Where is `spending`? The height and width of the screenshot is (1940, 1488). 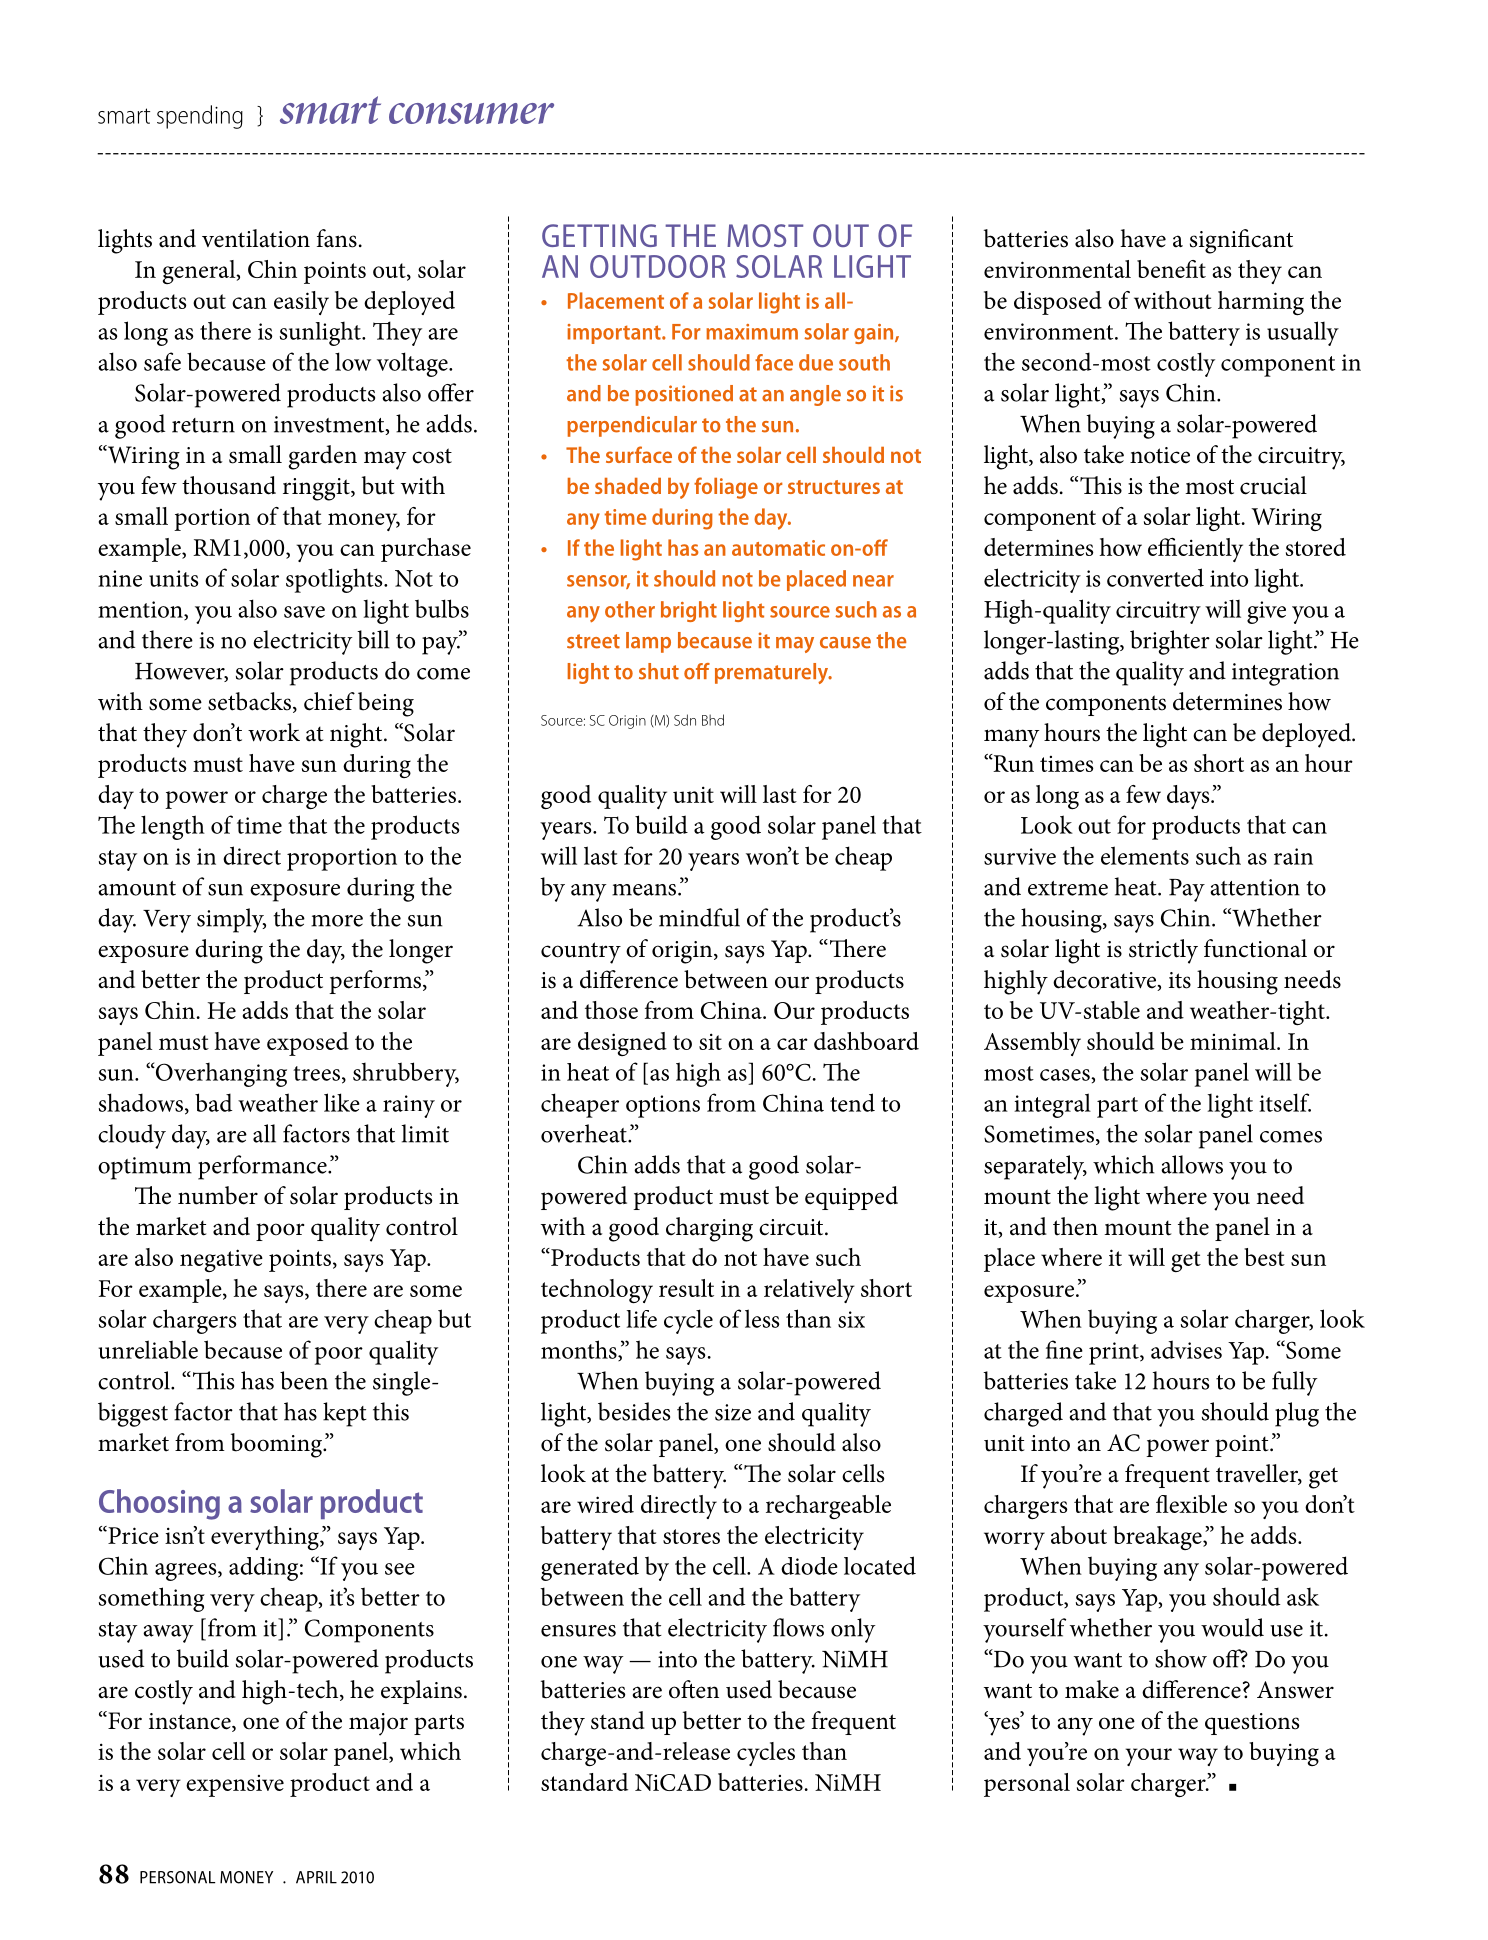 spending is located at coordinates (200, 117).
